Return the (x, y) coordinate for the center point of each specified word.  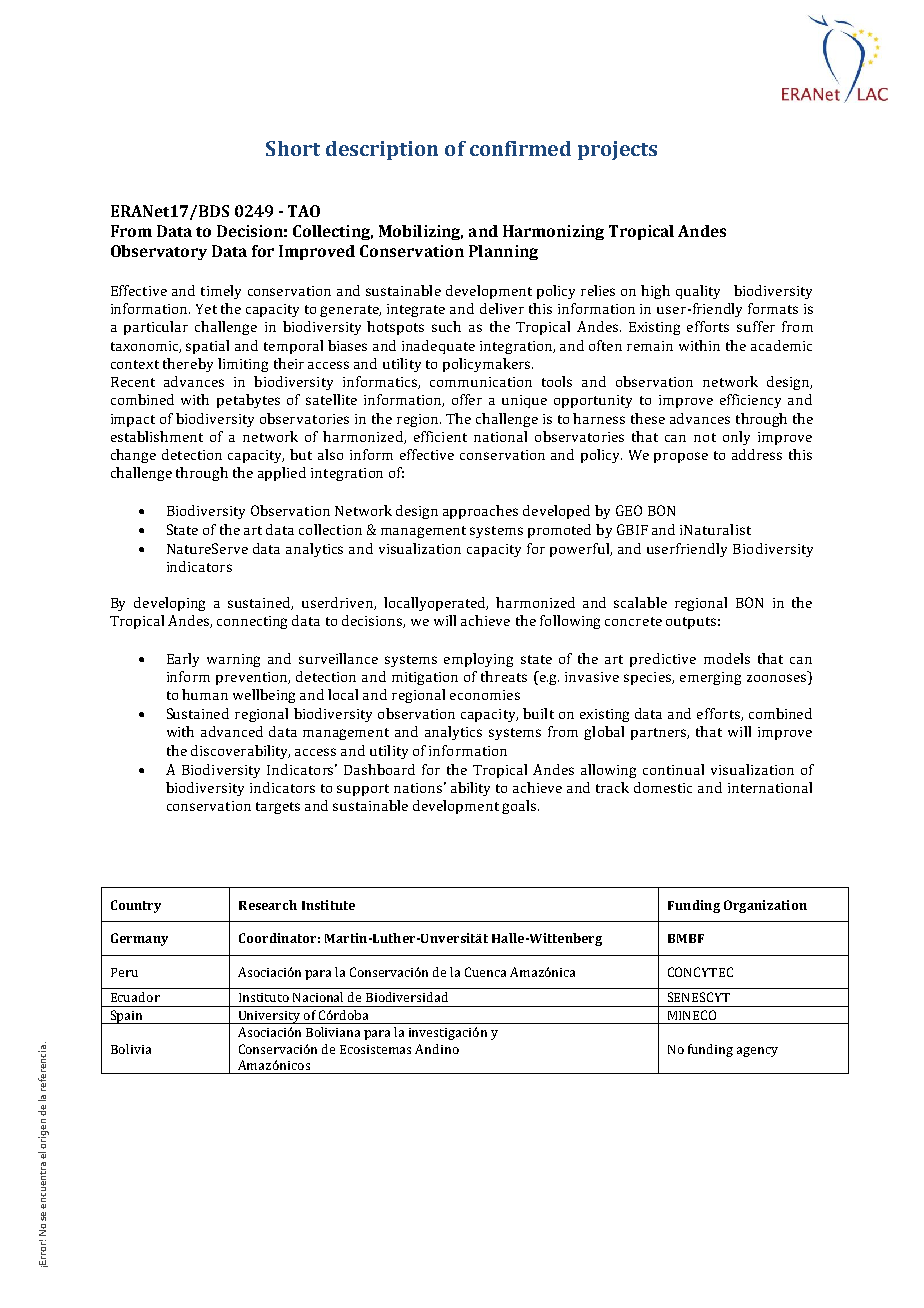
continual (673, 769)
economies (485, 695)
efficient (440, 436)
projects (617, 150)
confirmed (520, 148)
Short (293, 148)
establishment (157, 436)
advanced (232, 731)
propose (681, 457)
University (269, 1017)
